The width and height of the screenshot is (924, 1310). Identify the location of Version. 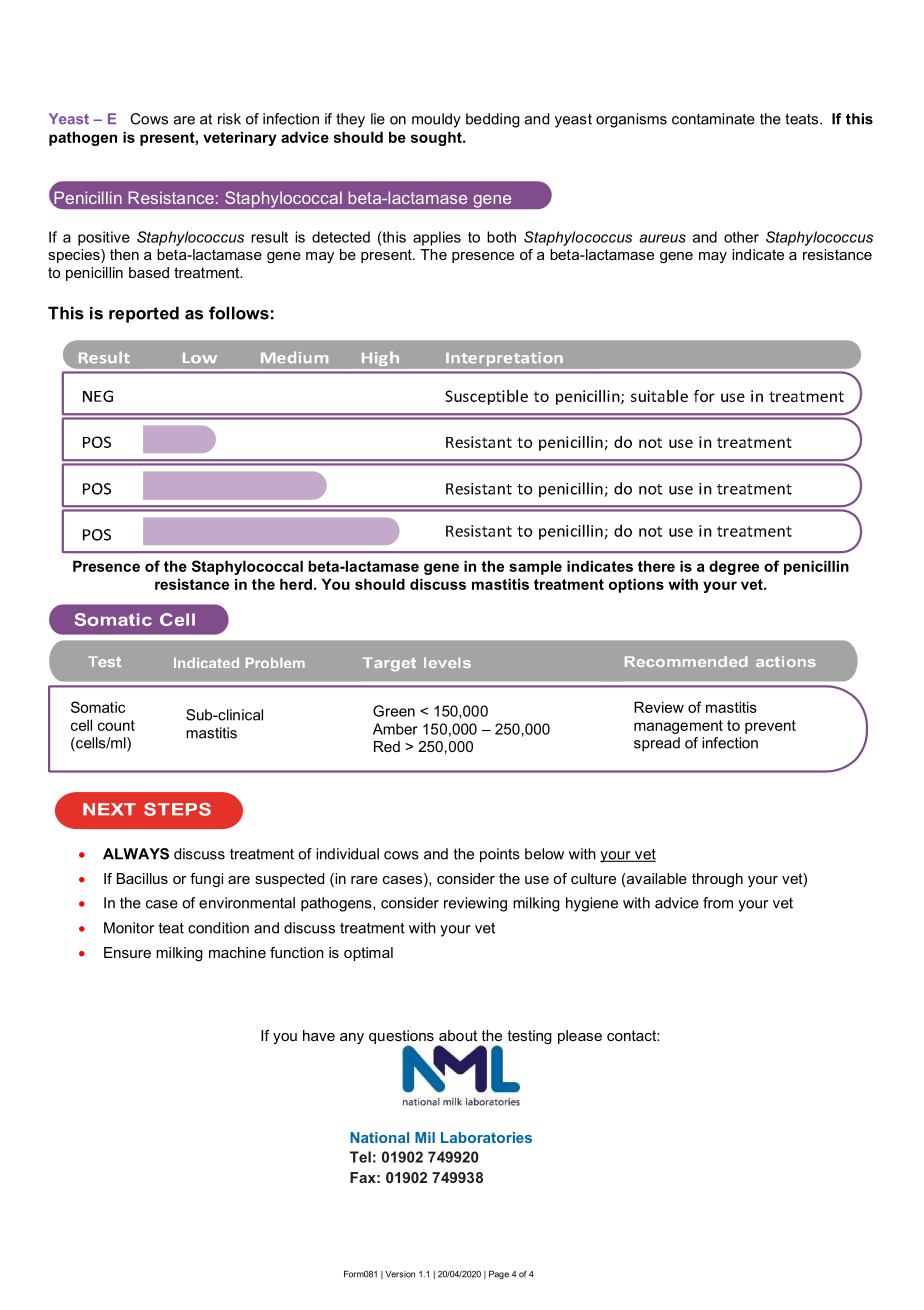
(400, 1274).
